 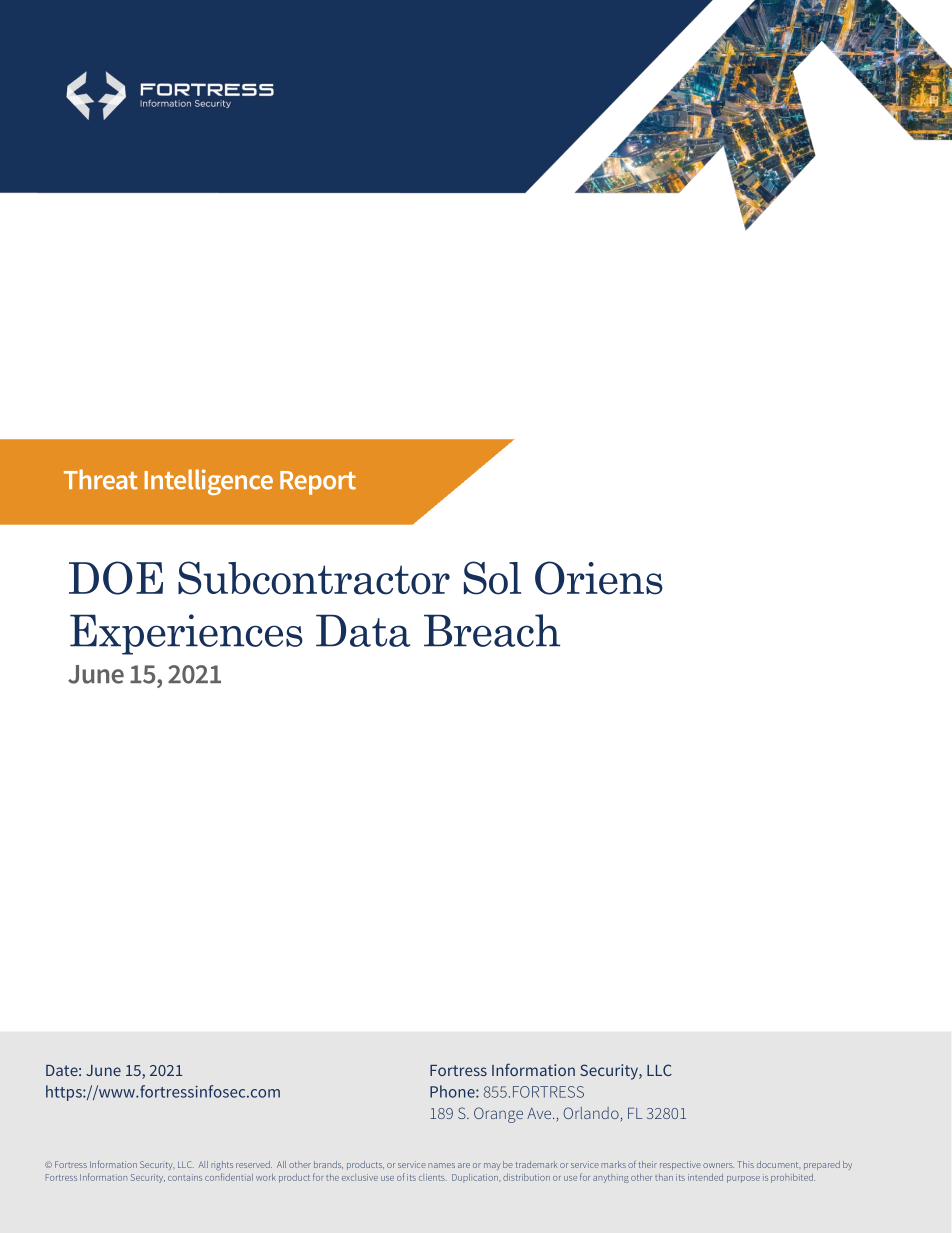 What do you see at coordinates (492, 578) in the document?
I see `Sol` at bounding box center [492, 578].
